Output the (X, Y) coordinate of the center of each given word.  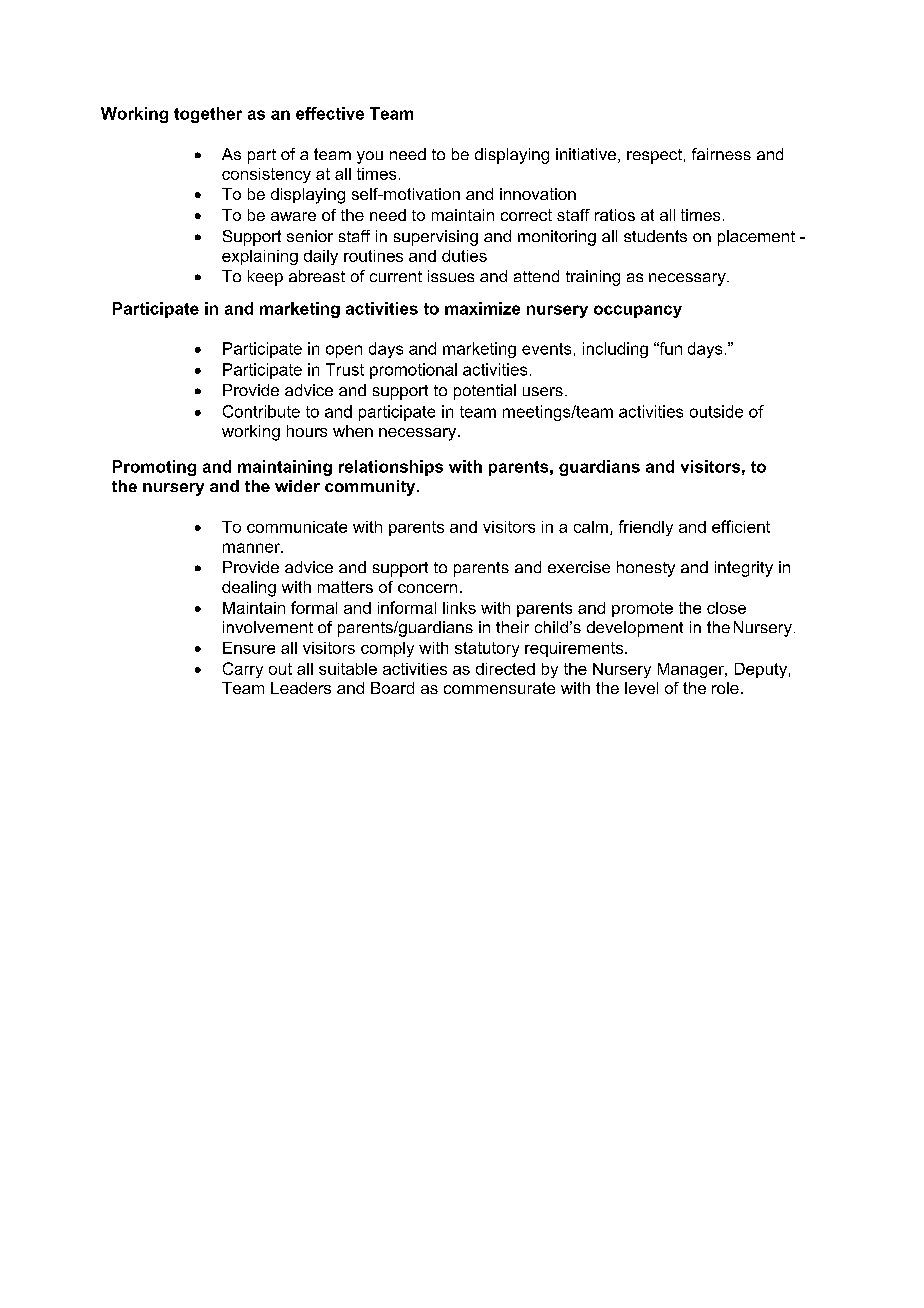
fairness (721, 154)
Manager (692, 670)
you (370, 157)
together (208, 115)
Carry (243, 670)
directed (505, 669)
